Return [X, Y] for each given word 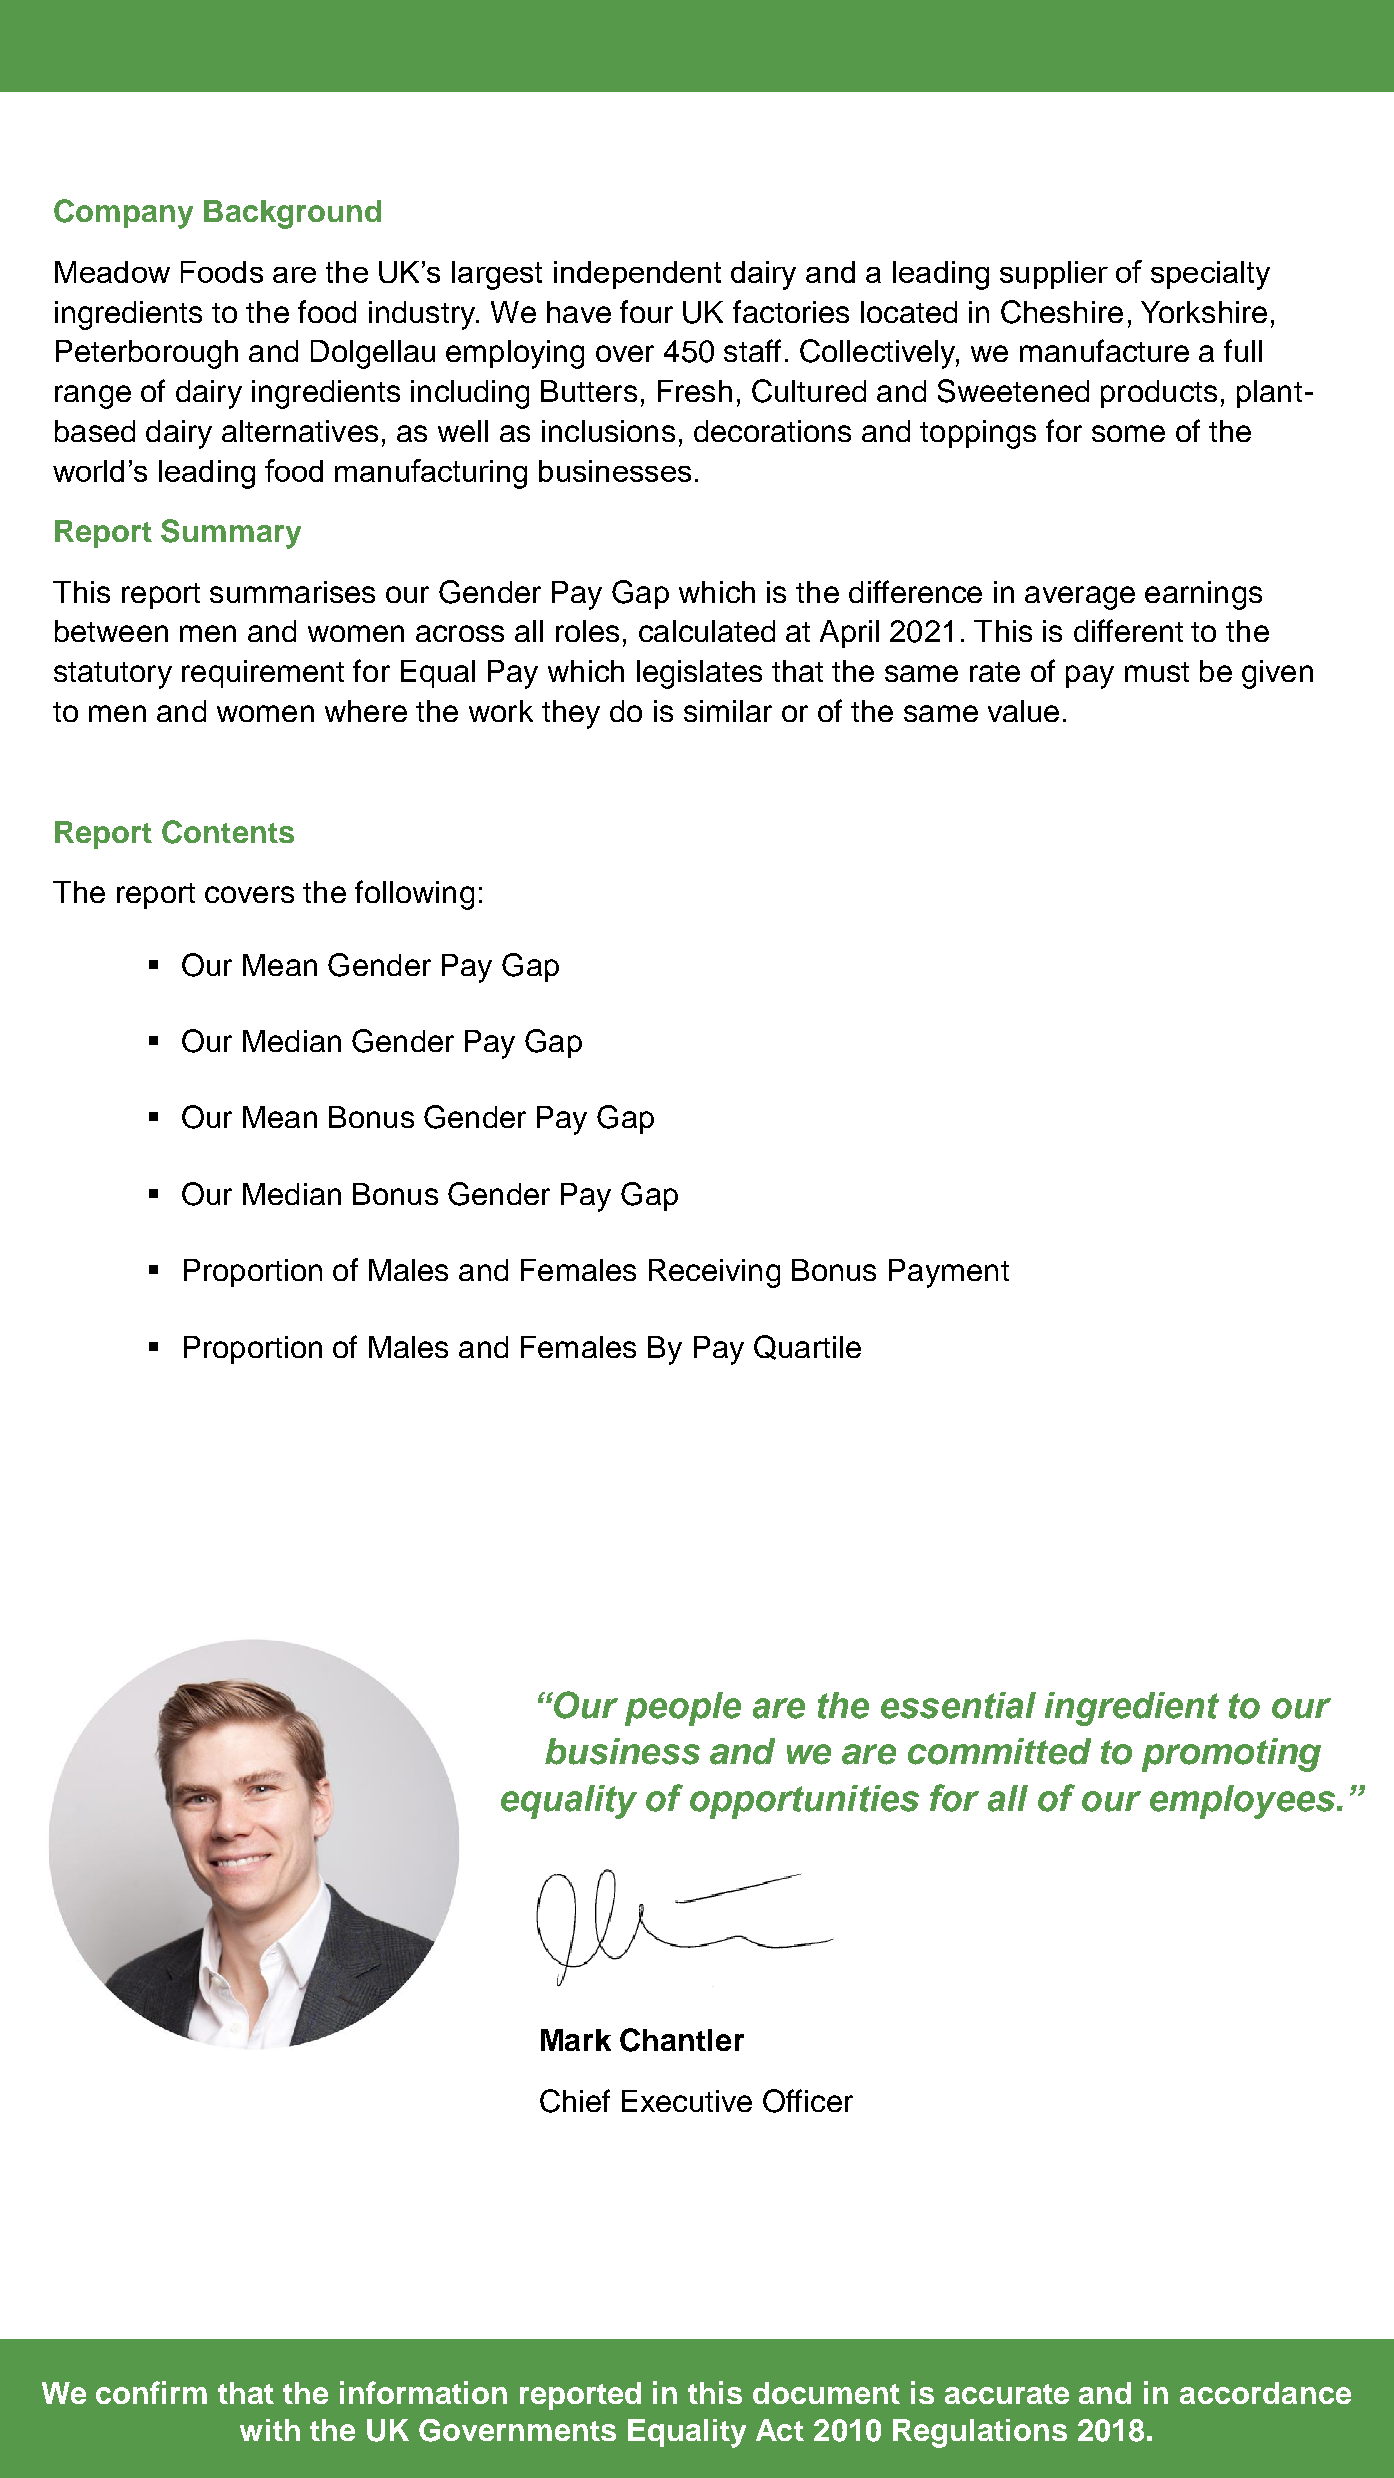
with [270, 2430]
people [683, 1709]
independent [637, 275]
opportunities [804, 1802]
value [1023, 711]
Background [292, 214]
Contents [228, 832]
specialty [1210, 275]
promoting [1231, 1755]
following [414, 895]
